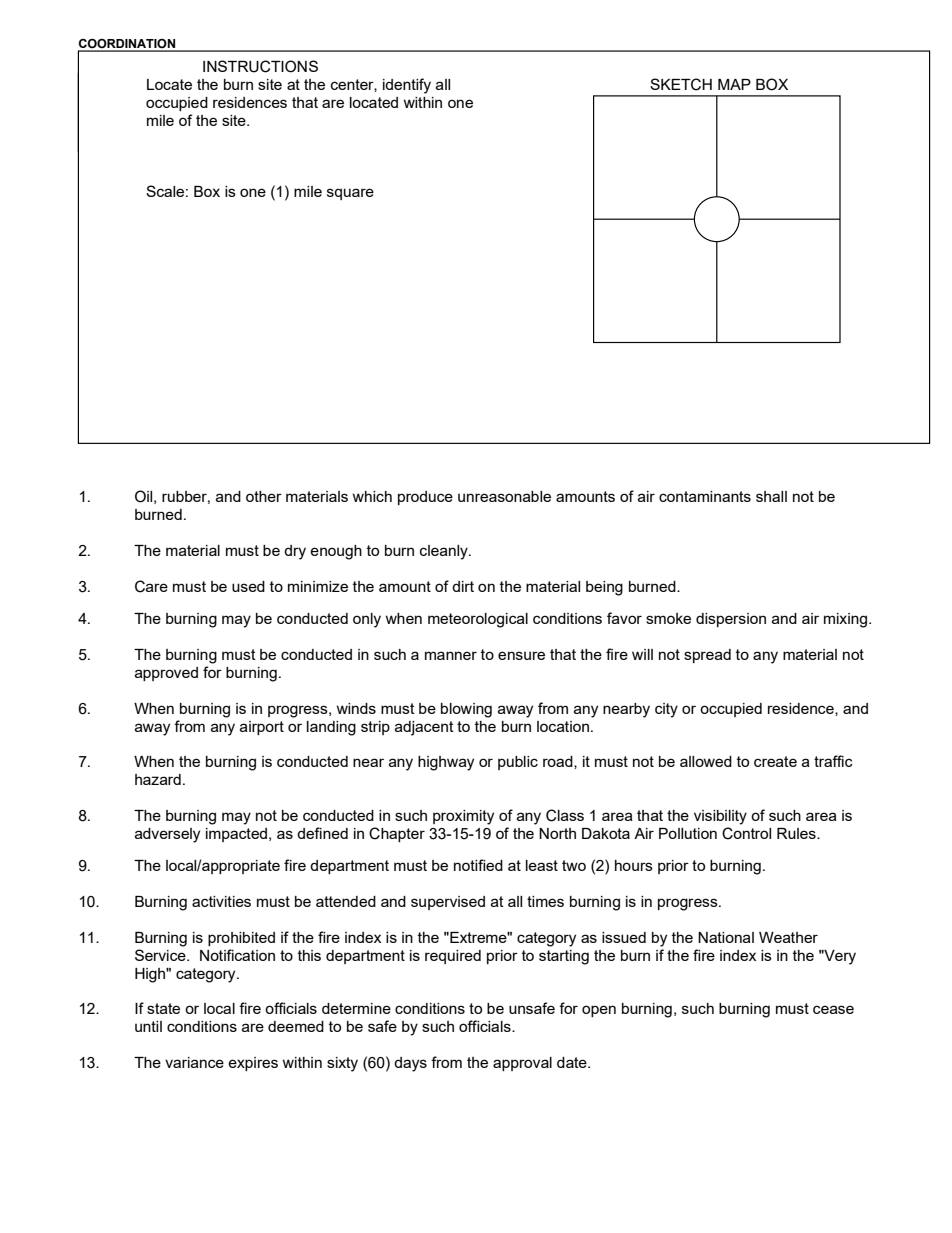 The image size is (952, 1233). Describe the element at coordinates (445, 552) in the screenshot. I see `cleanly` at that location.
